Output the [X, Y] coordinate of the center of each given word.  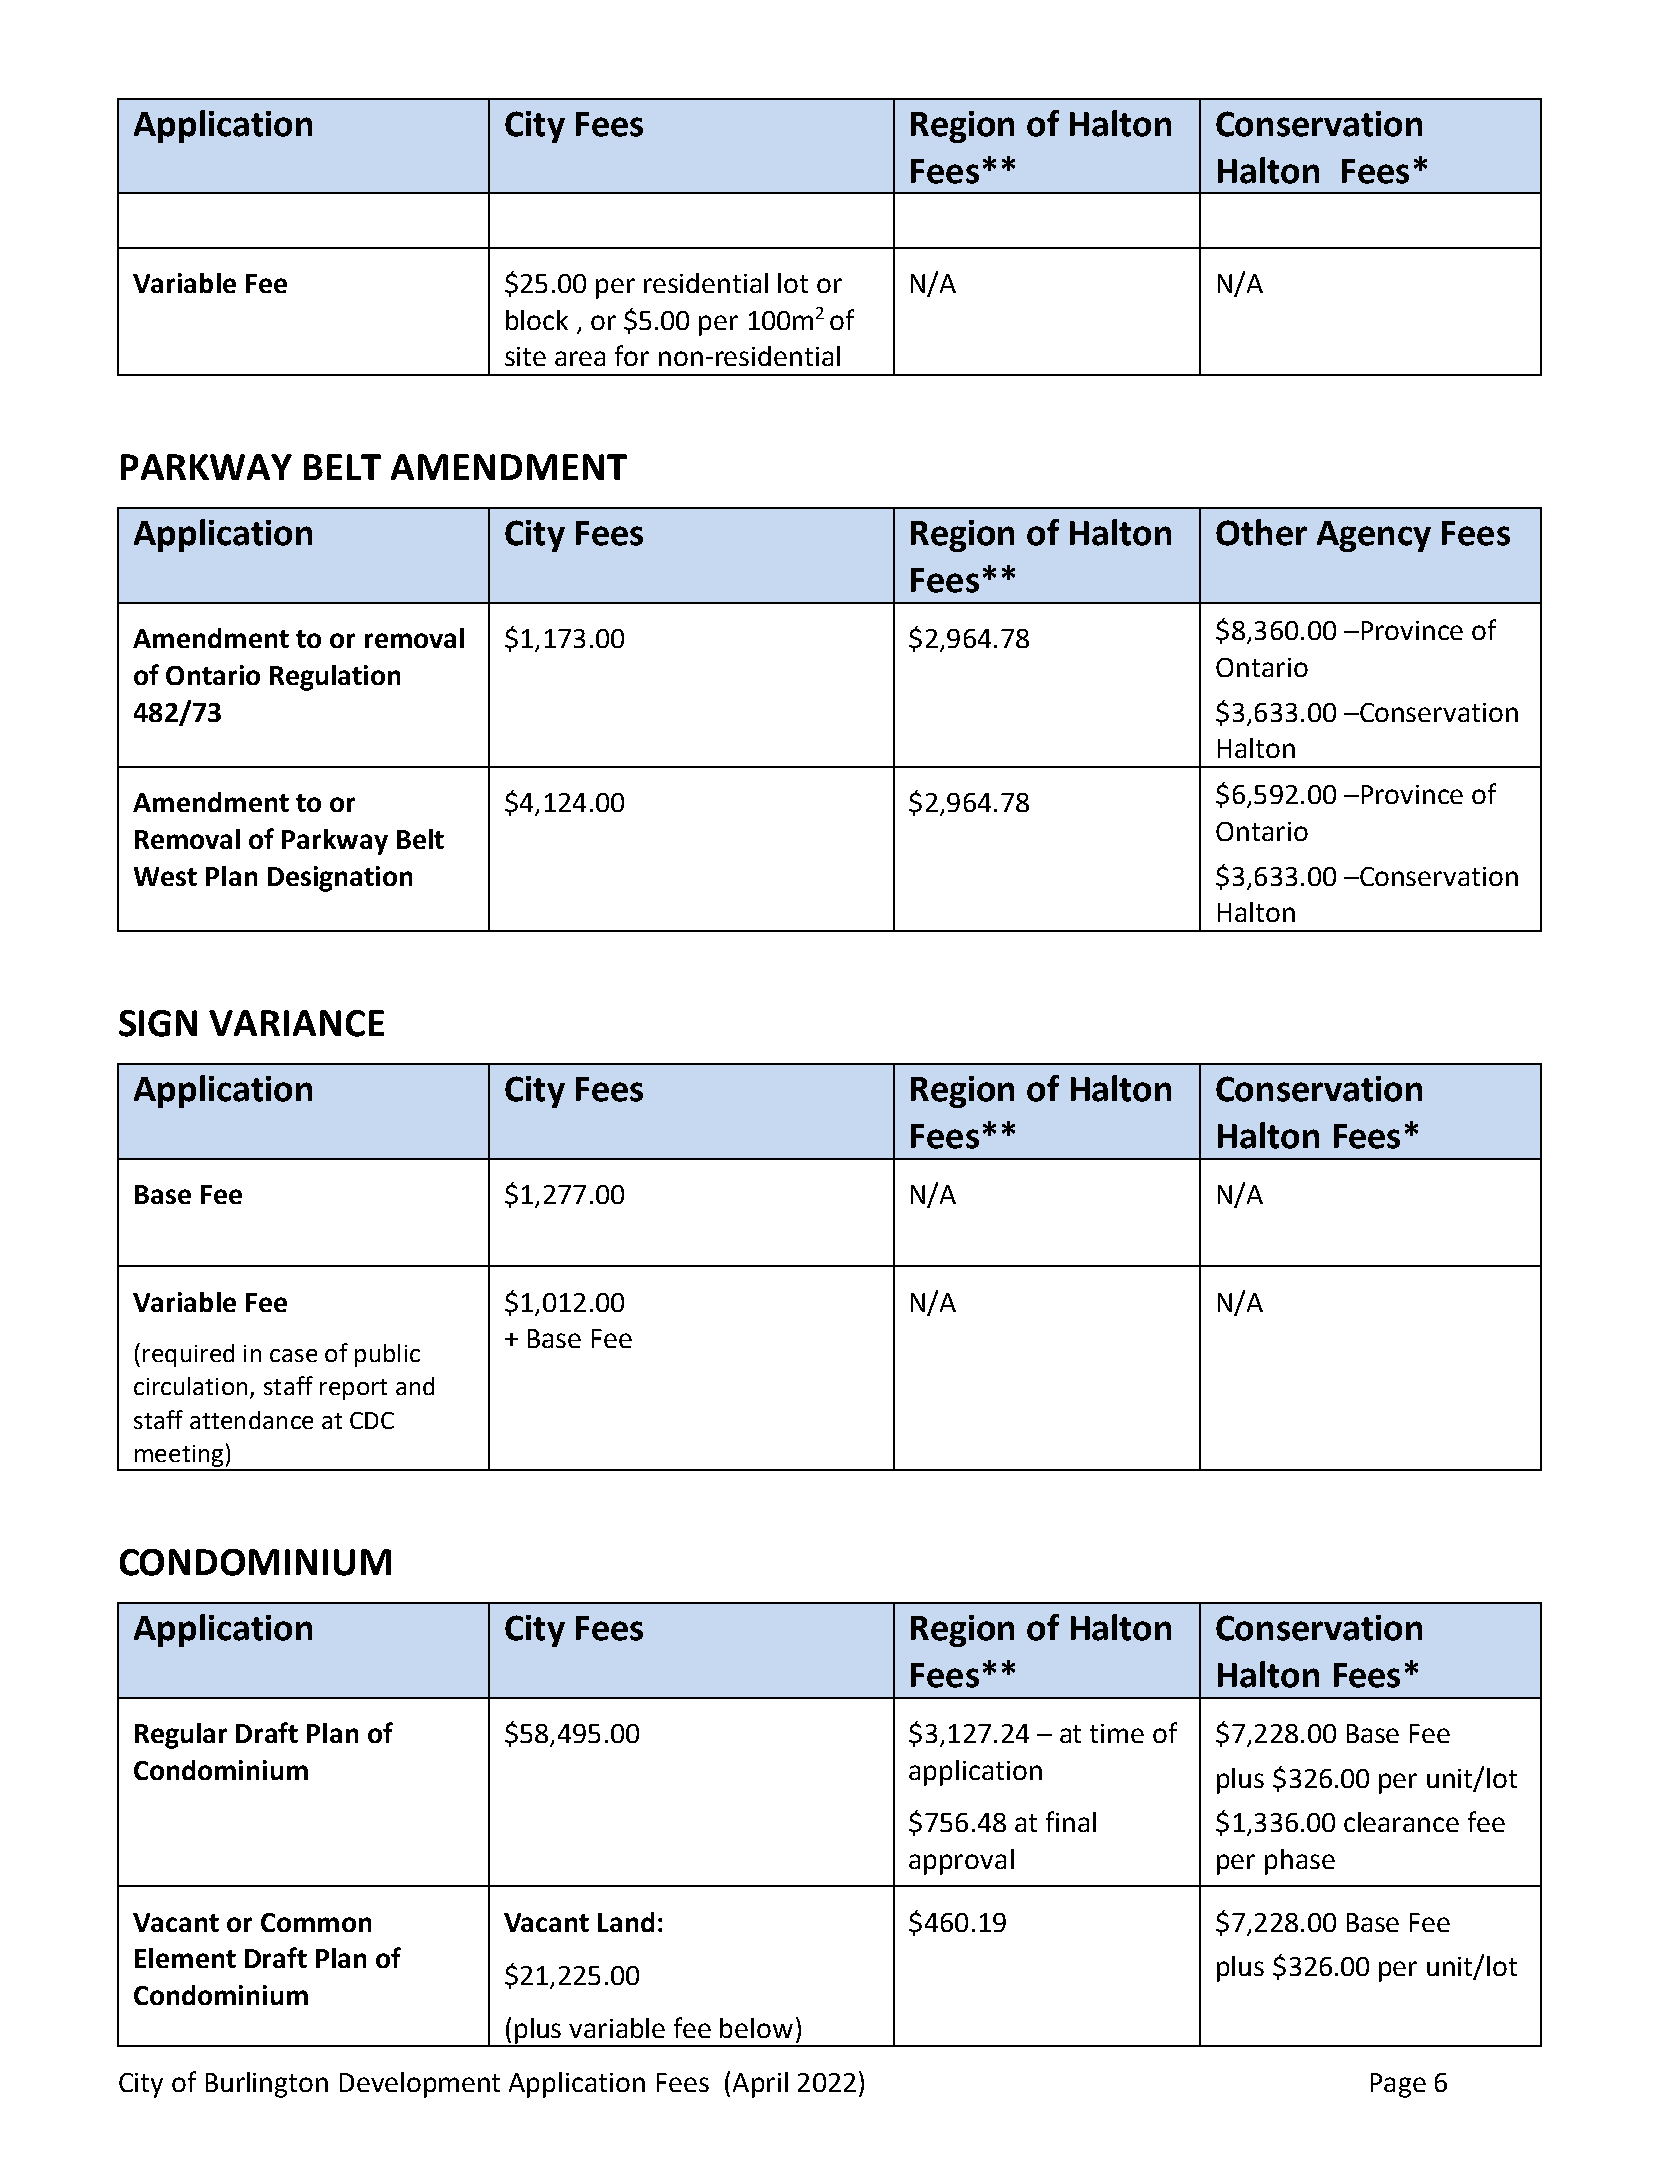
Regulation [335, 678]
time [1117, 1733]
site [525, 356]
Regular [181, 1736]
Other [1261, 532]
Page [1398, 2085]
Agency [1374, 536]
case [293, 1355]
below [756, 2028]
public [387, 1355]
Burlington [267, 2085]
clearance [1401, 1822]
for [632, 355]
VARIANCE [296, 1023]
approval [961, 1862]
